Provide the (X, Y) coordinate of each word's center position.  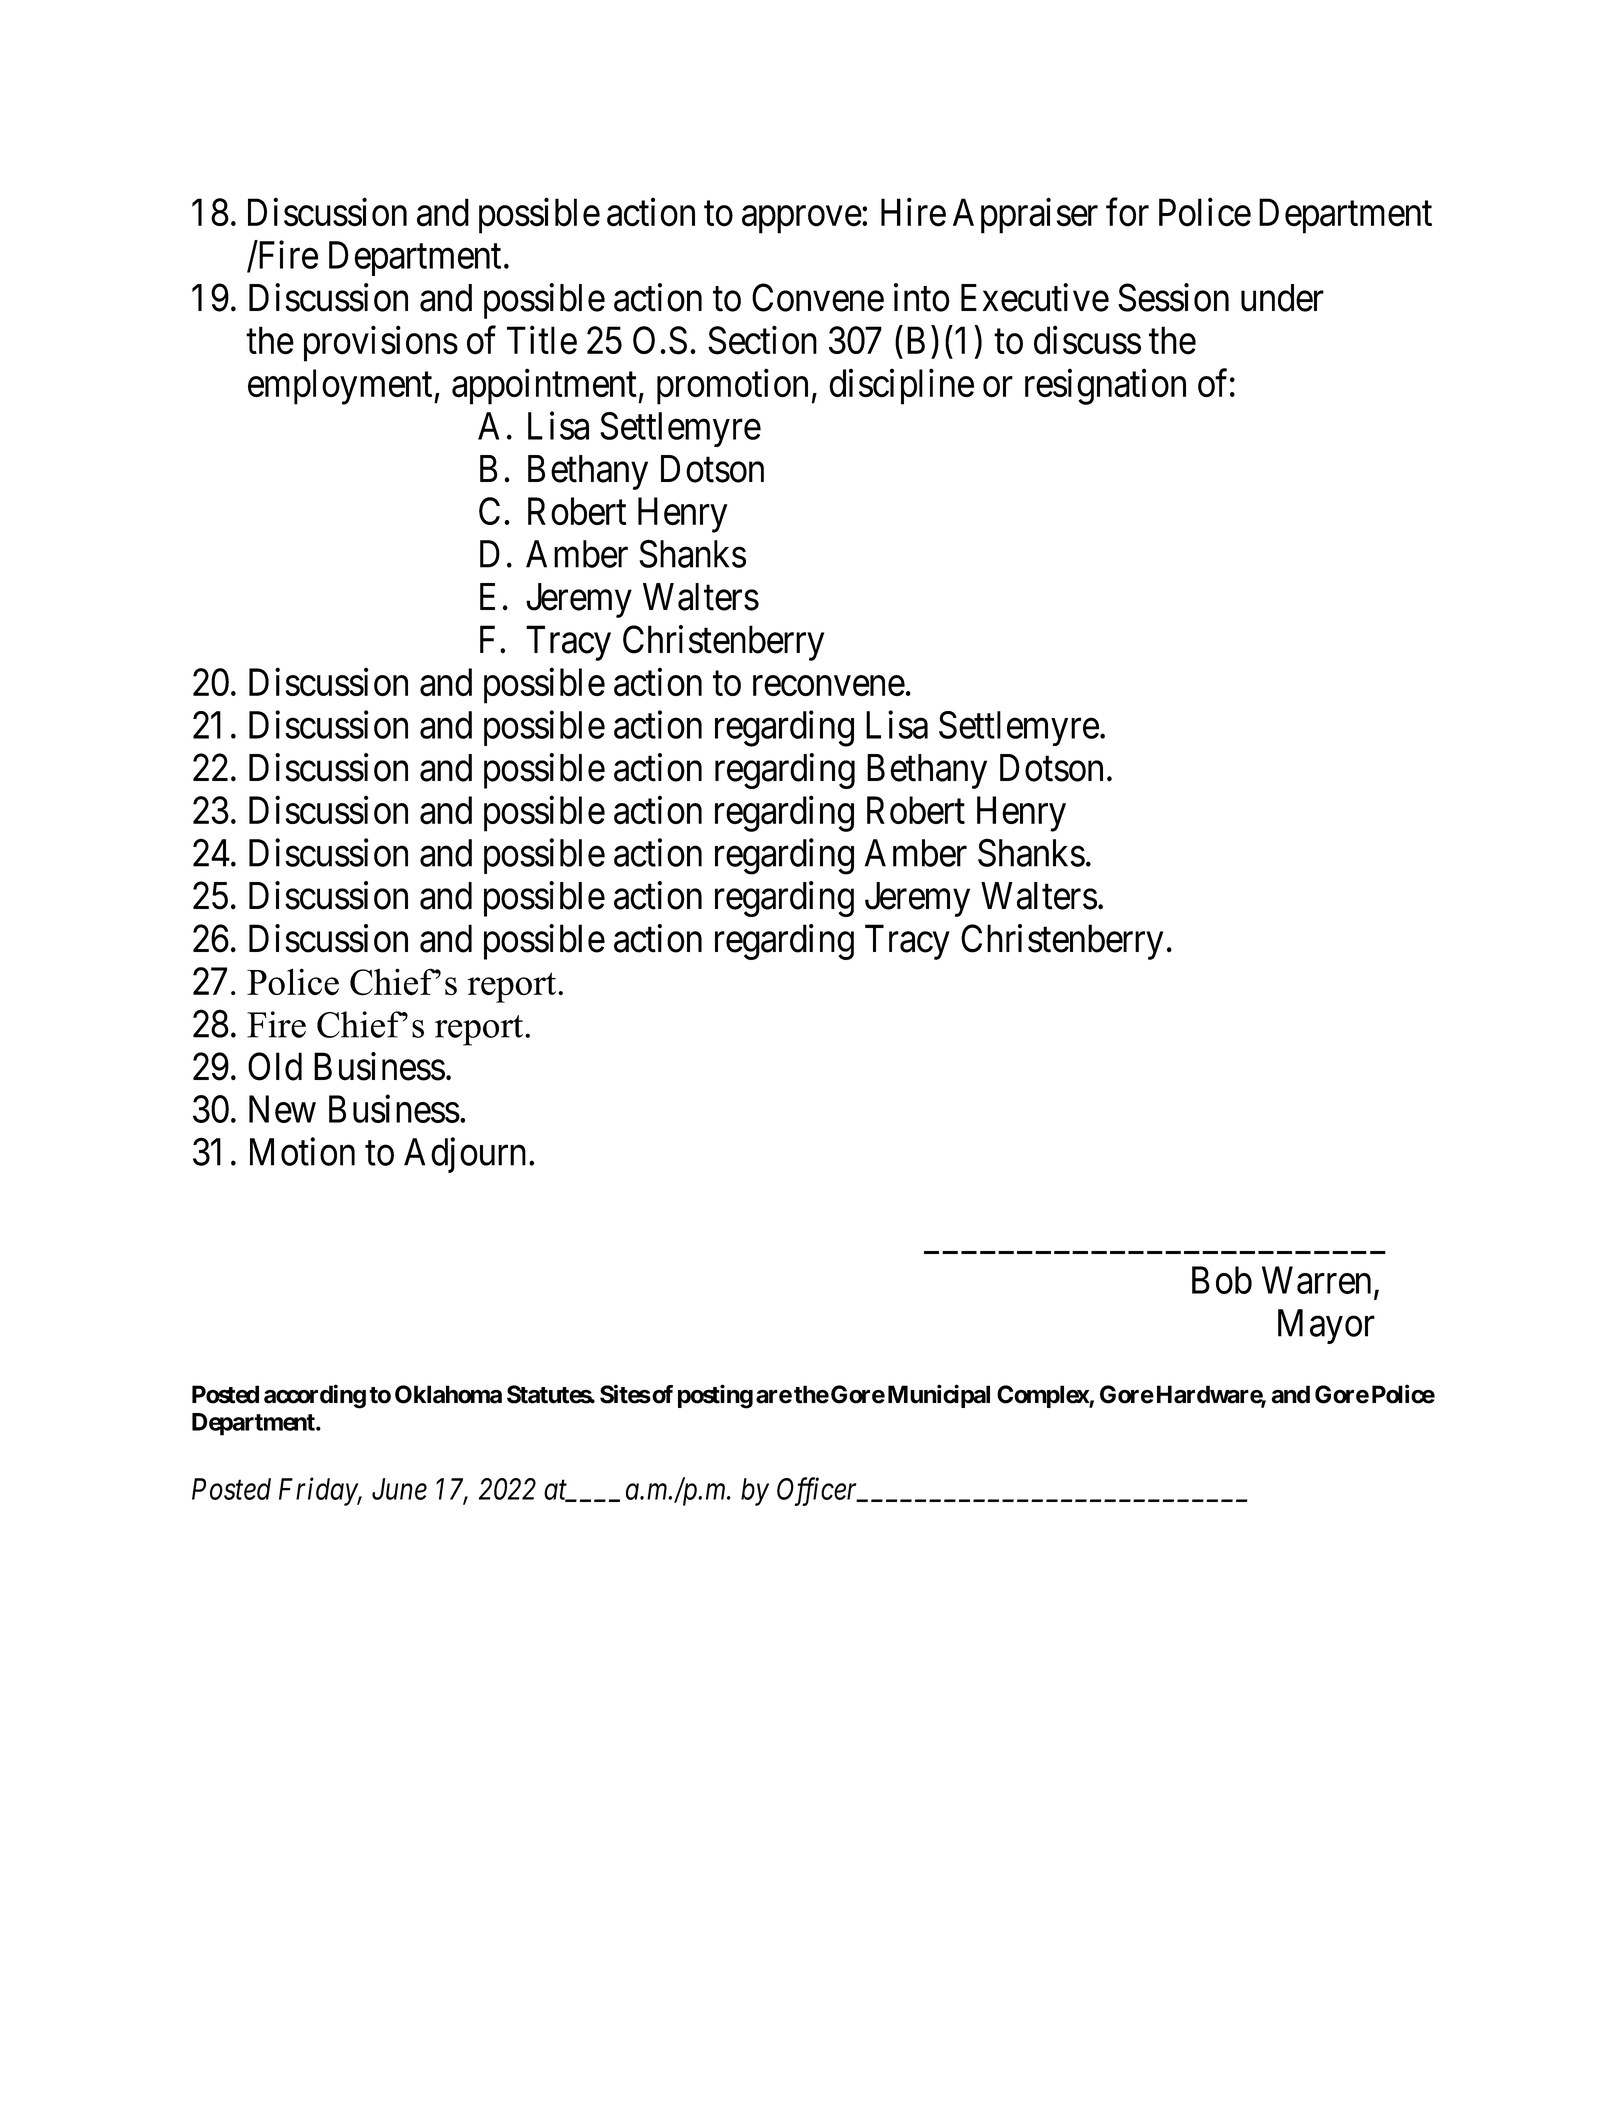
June (399, 1489)
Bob (1222, 1280)
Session (1173, 297)
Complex (1043, 1396)
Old (275, 1066)
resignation (1105, 387)
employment (341, 387)
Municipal (939, 1396)
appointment (545, 387)
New (282, 1109)
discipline (901, 387)
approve (802, 220)
